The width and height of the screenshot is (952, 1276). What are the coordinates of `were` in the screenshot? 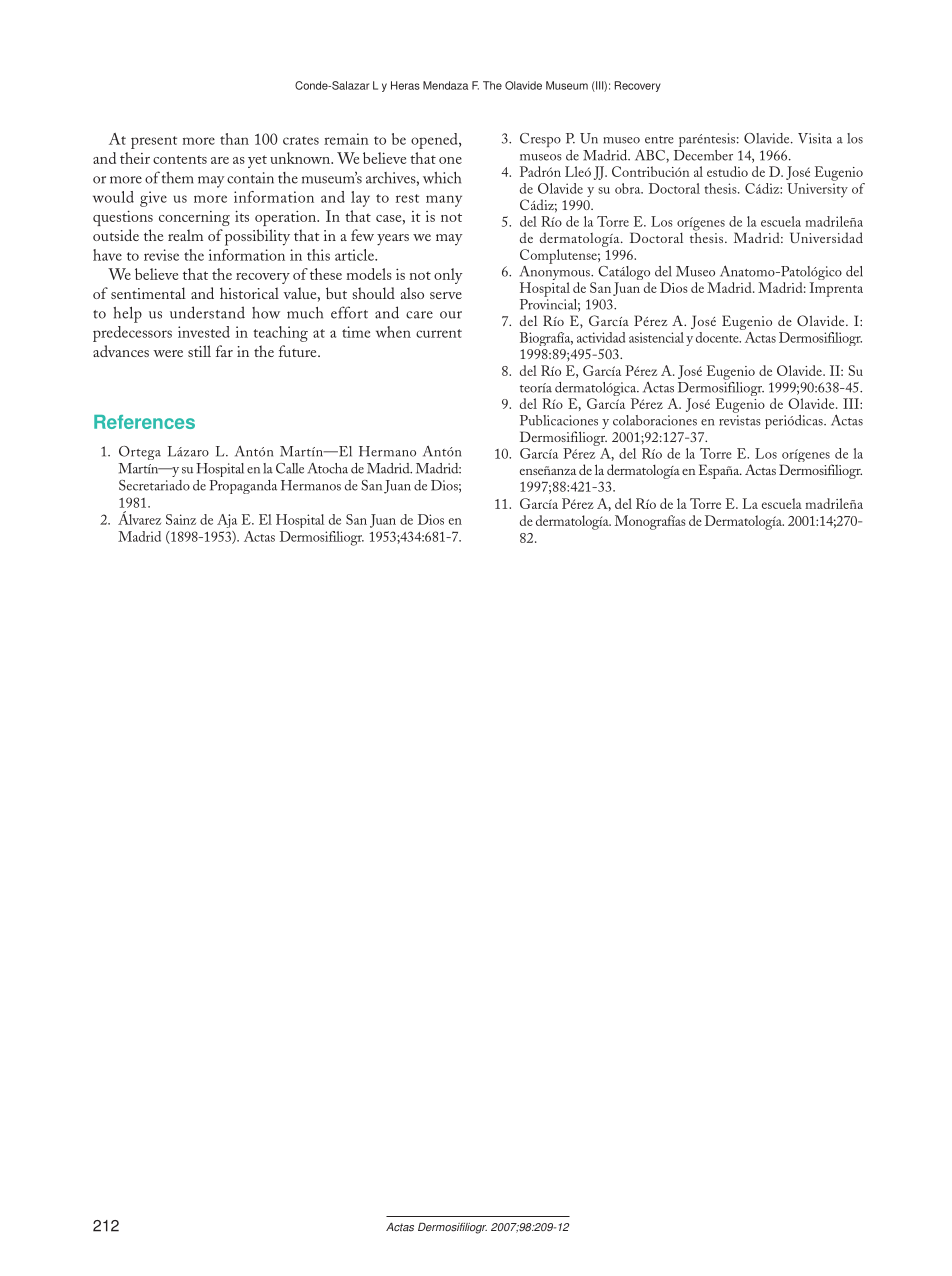 It's located at (168, 353).
